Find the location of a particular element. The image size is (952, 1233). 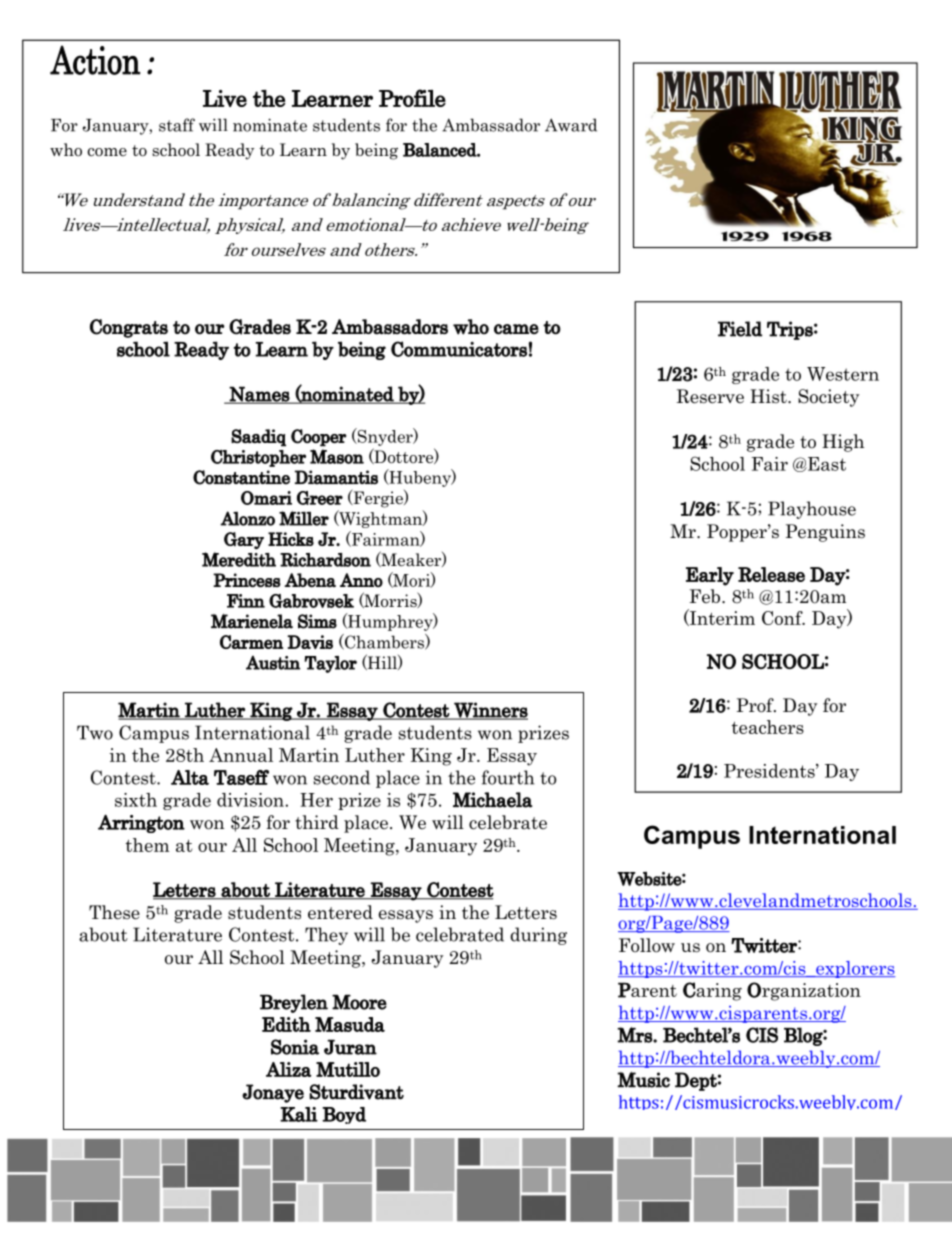

Princess is located at coordinates (247, 580).
